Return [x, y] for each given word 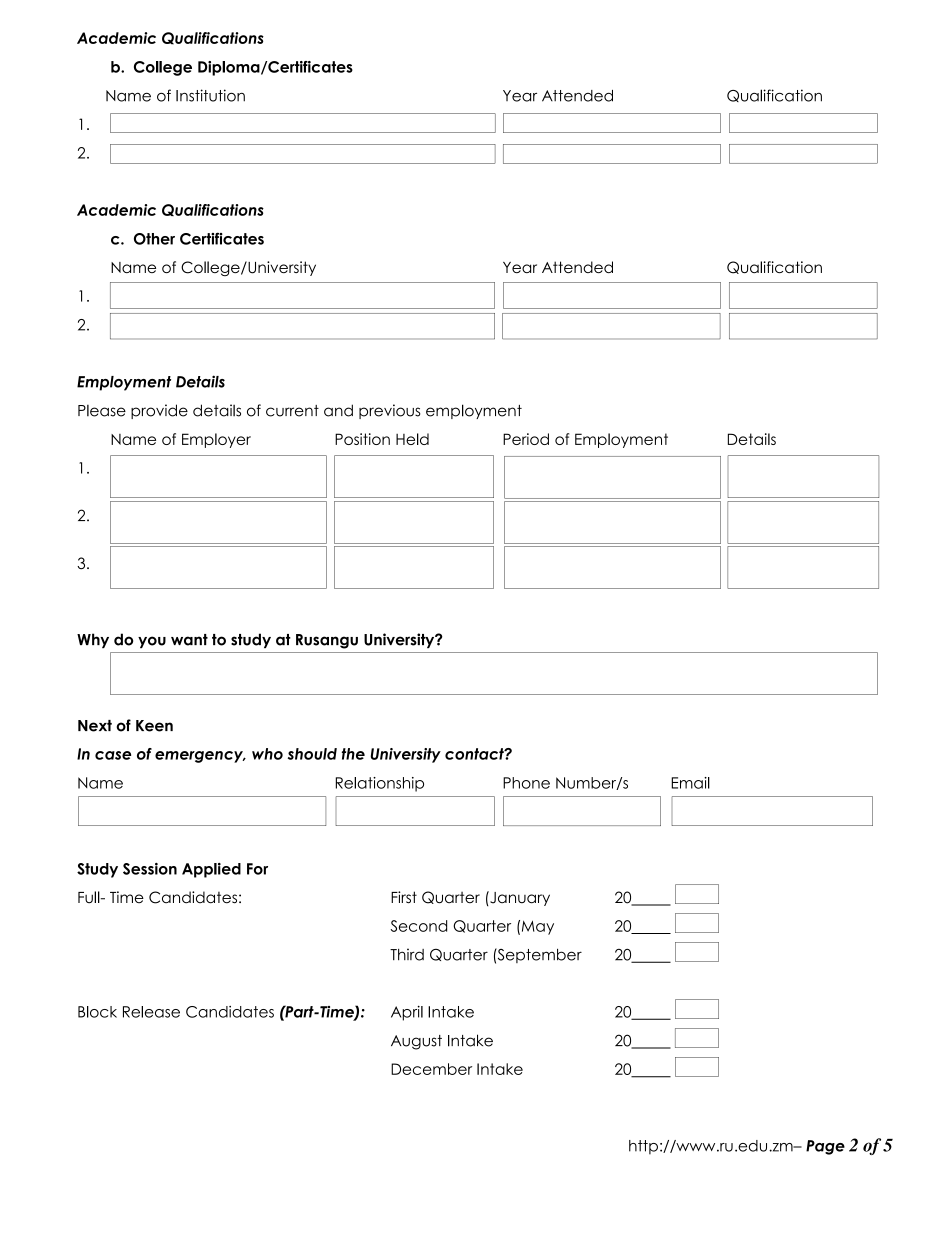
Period [526, 439]
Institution [210, 95]
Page [825, 1147]
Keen [154, 726]
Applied [211, 870]
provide [159, 411]
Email [690, 783]
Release [151, 1012]
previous [389, 411]
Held [412, 439]
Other [154, 239]
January [519, 898]
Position [362, 439]
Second [419, 926]
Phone [526, 783]
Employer [216, 440]
